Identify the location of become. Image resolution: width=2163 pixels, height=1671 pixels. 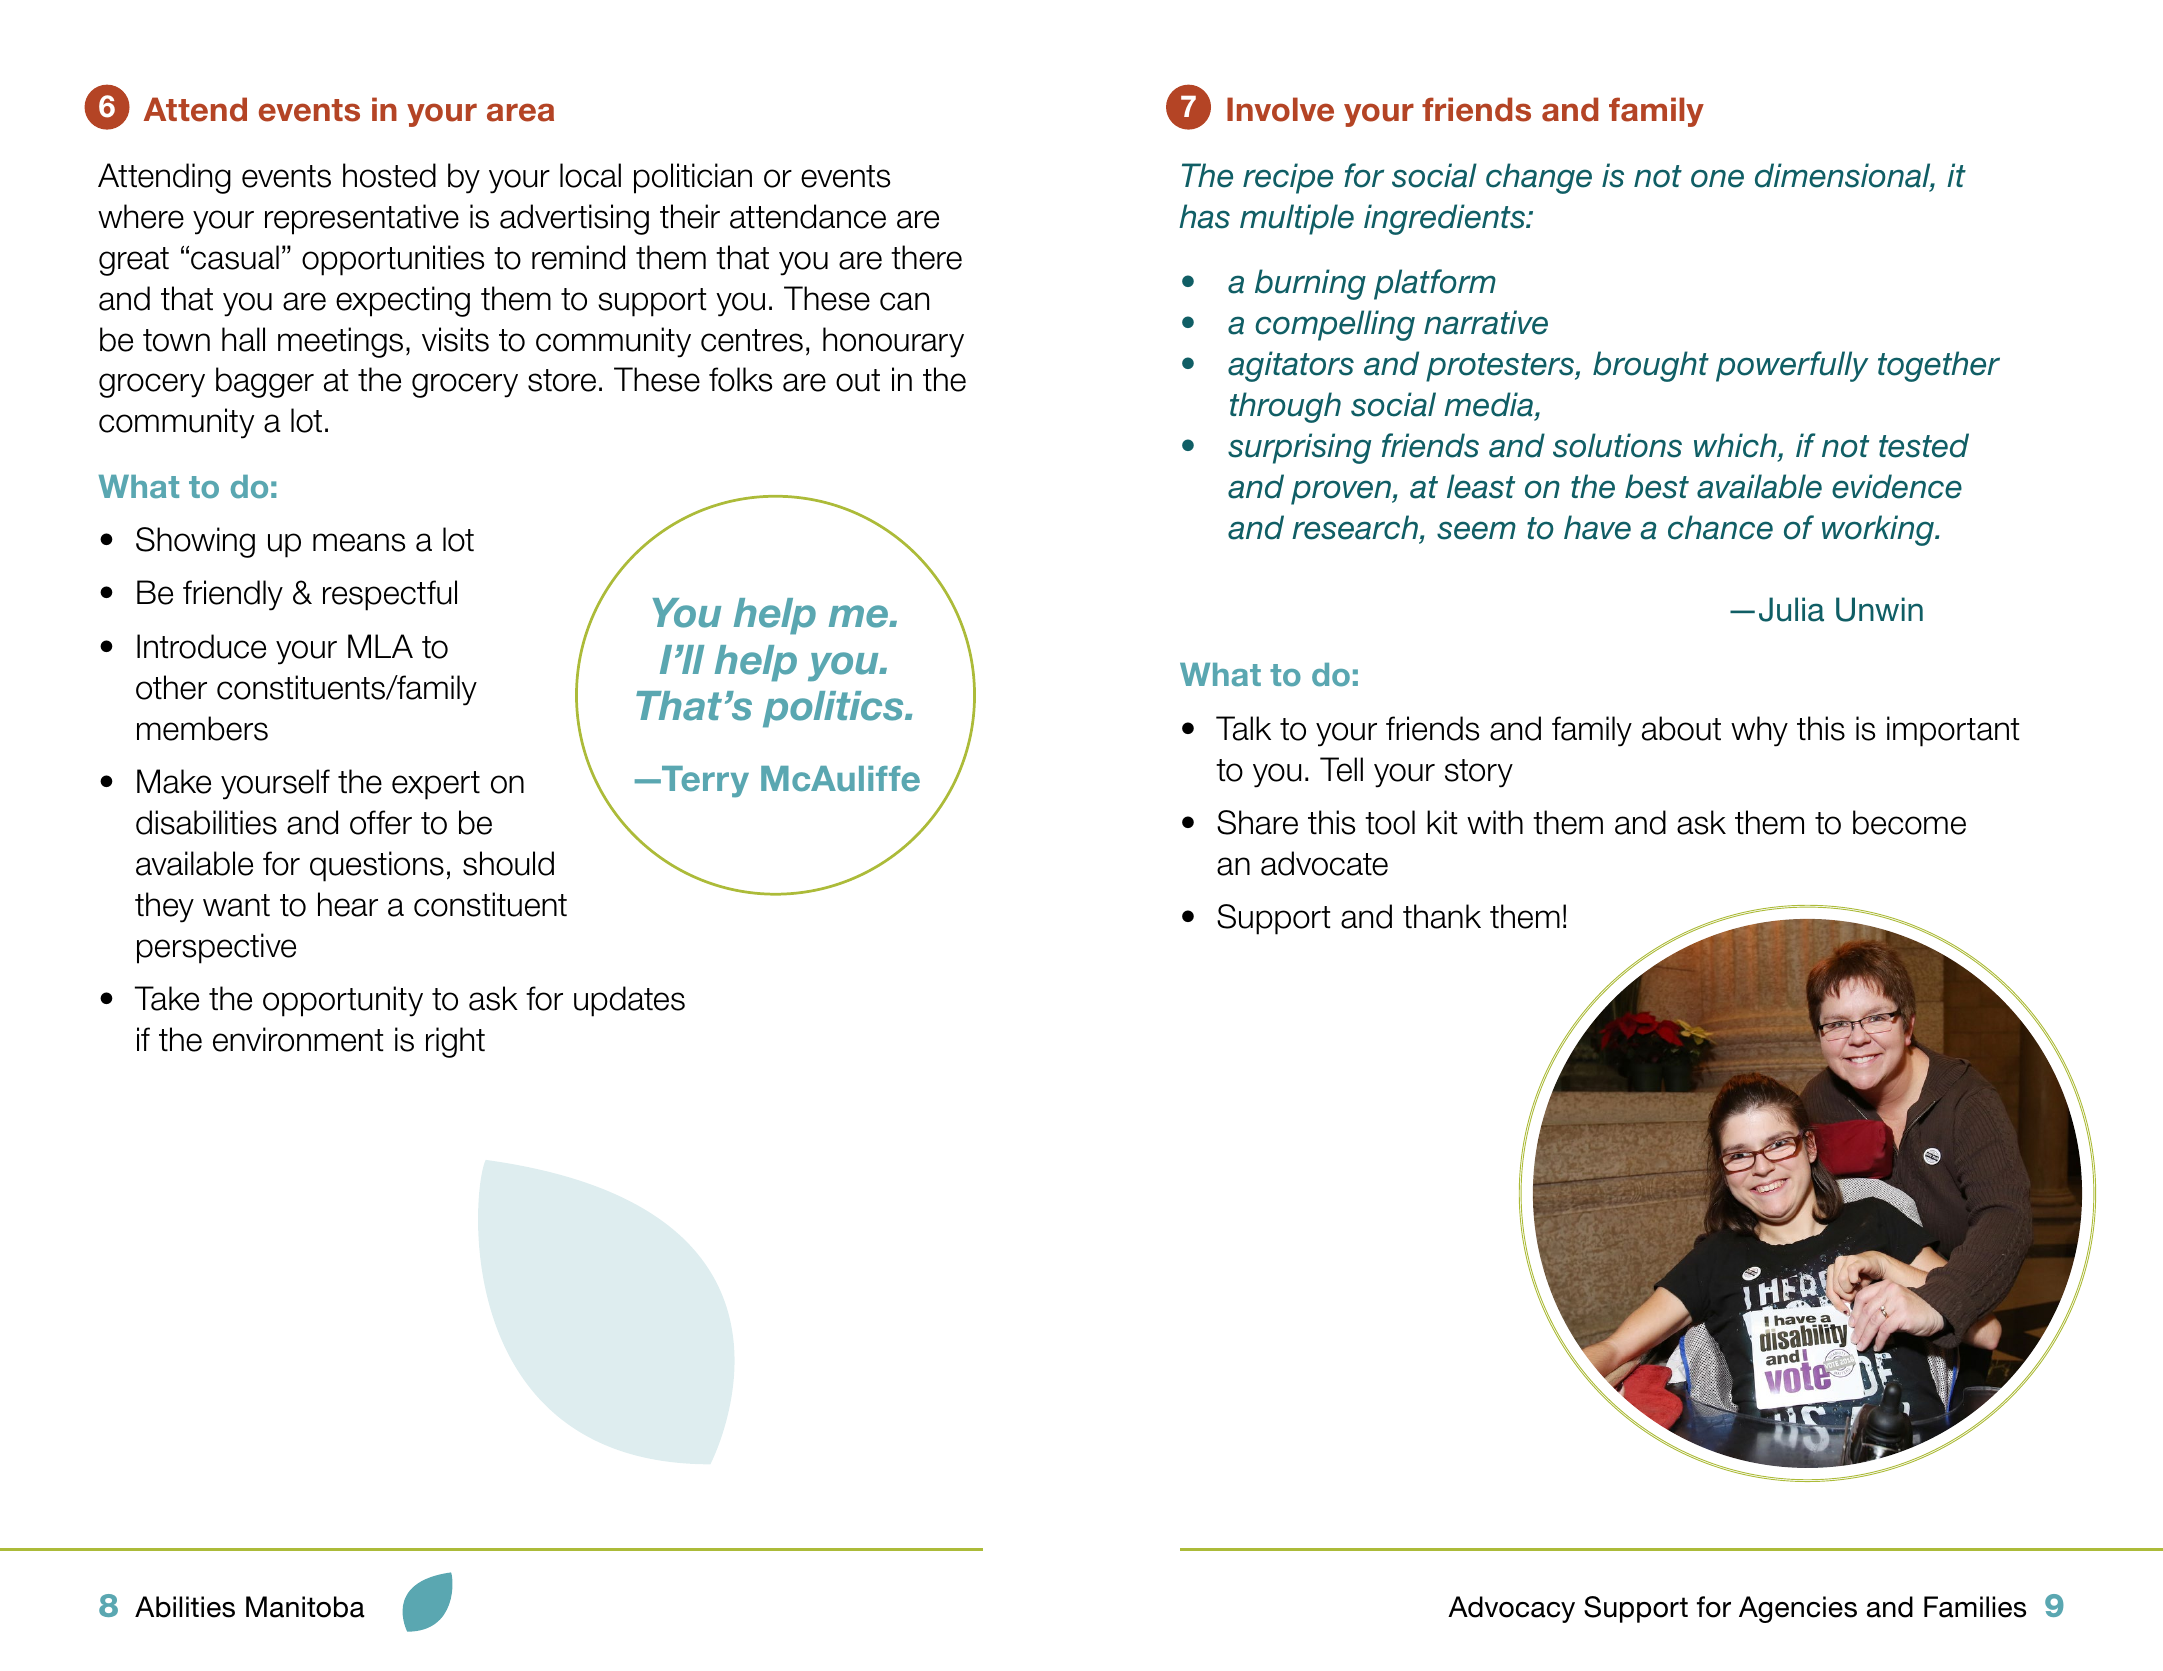
(1909, 822).
